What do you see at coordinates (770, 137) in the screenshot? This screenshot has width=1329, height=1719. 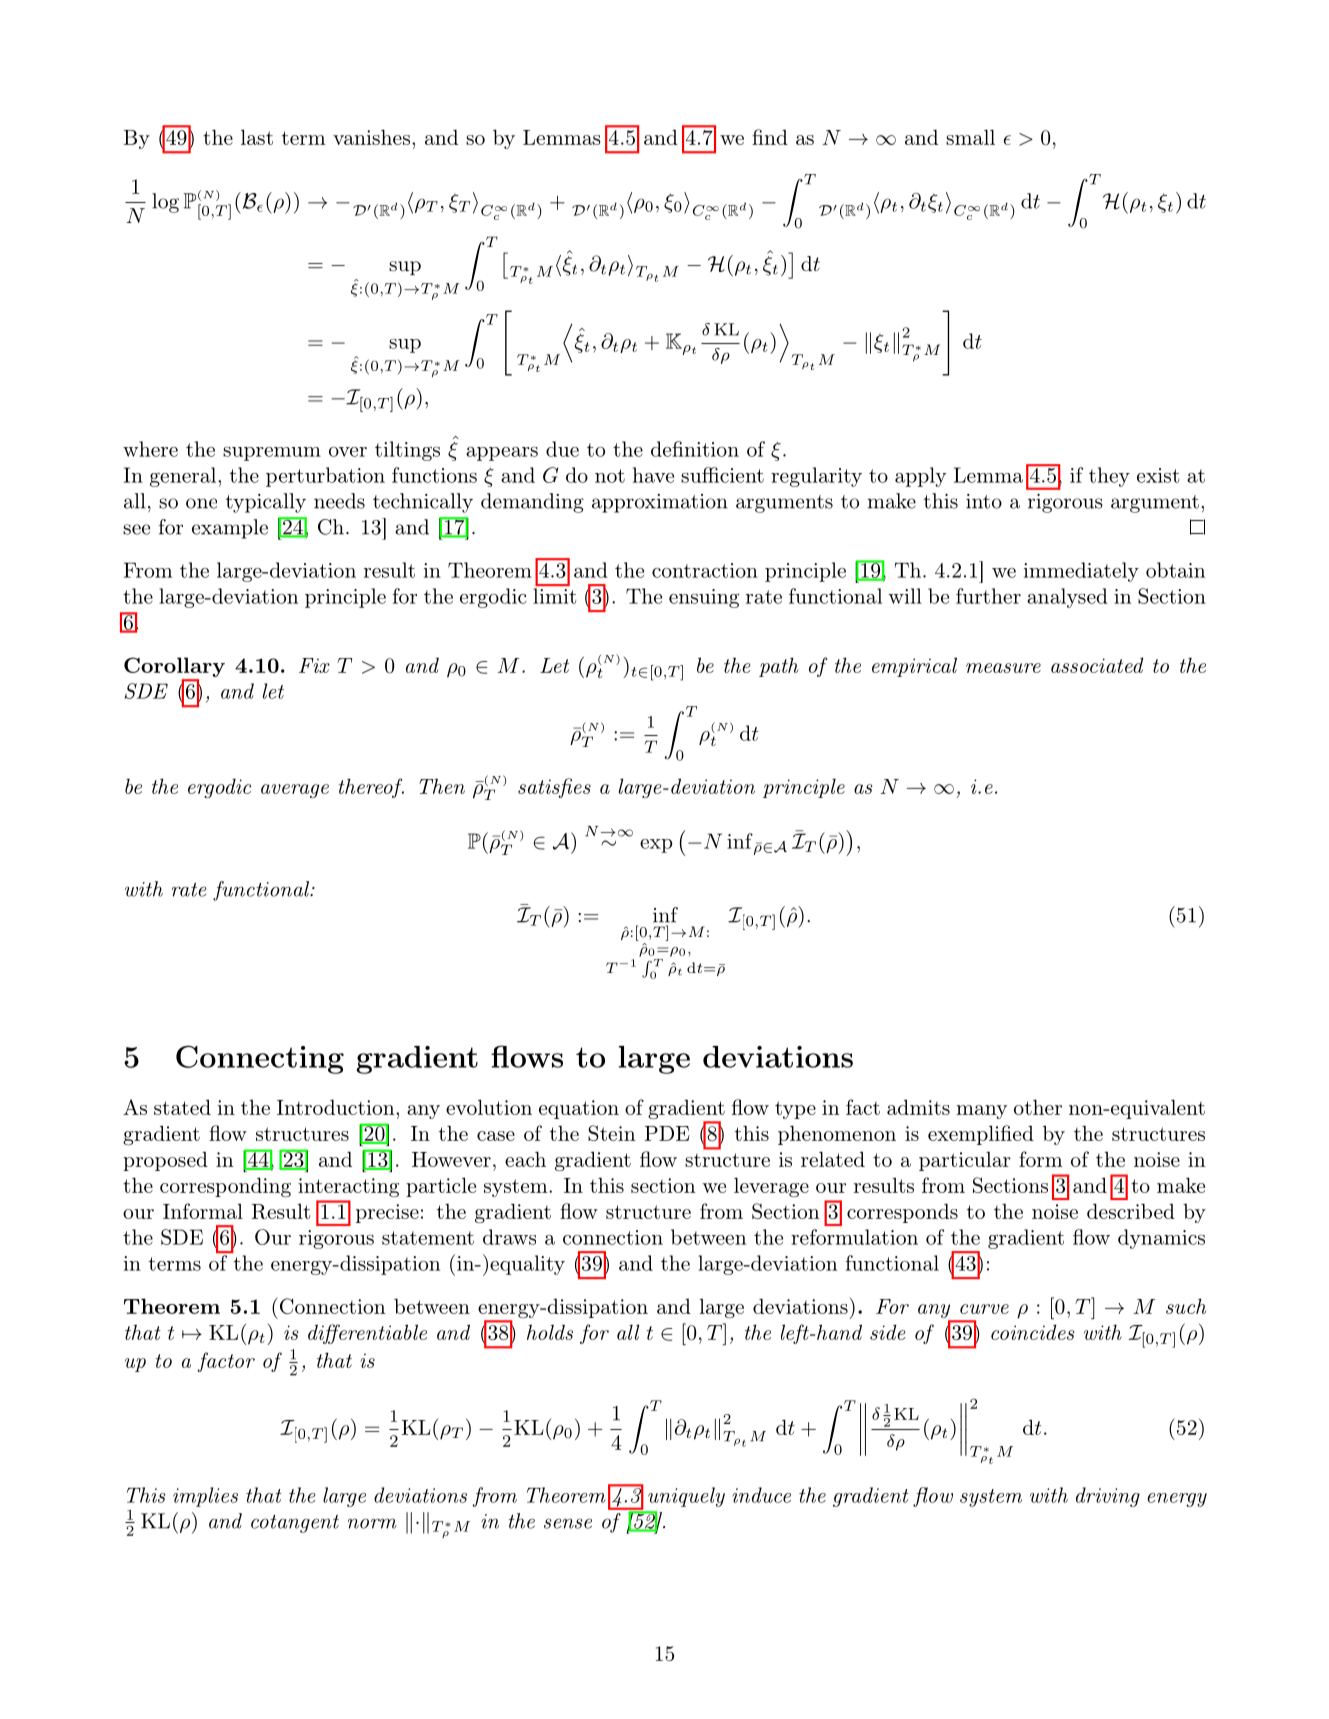 I see `find` at bounding box center [770, 137].
